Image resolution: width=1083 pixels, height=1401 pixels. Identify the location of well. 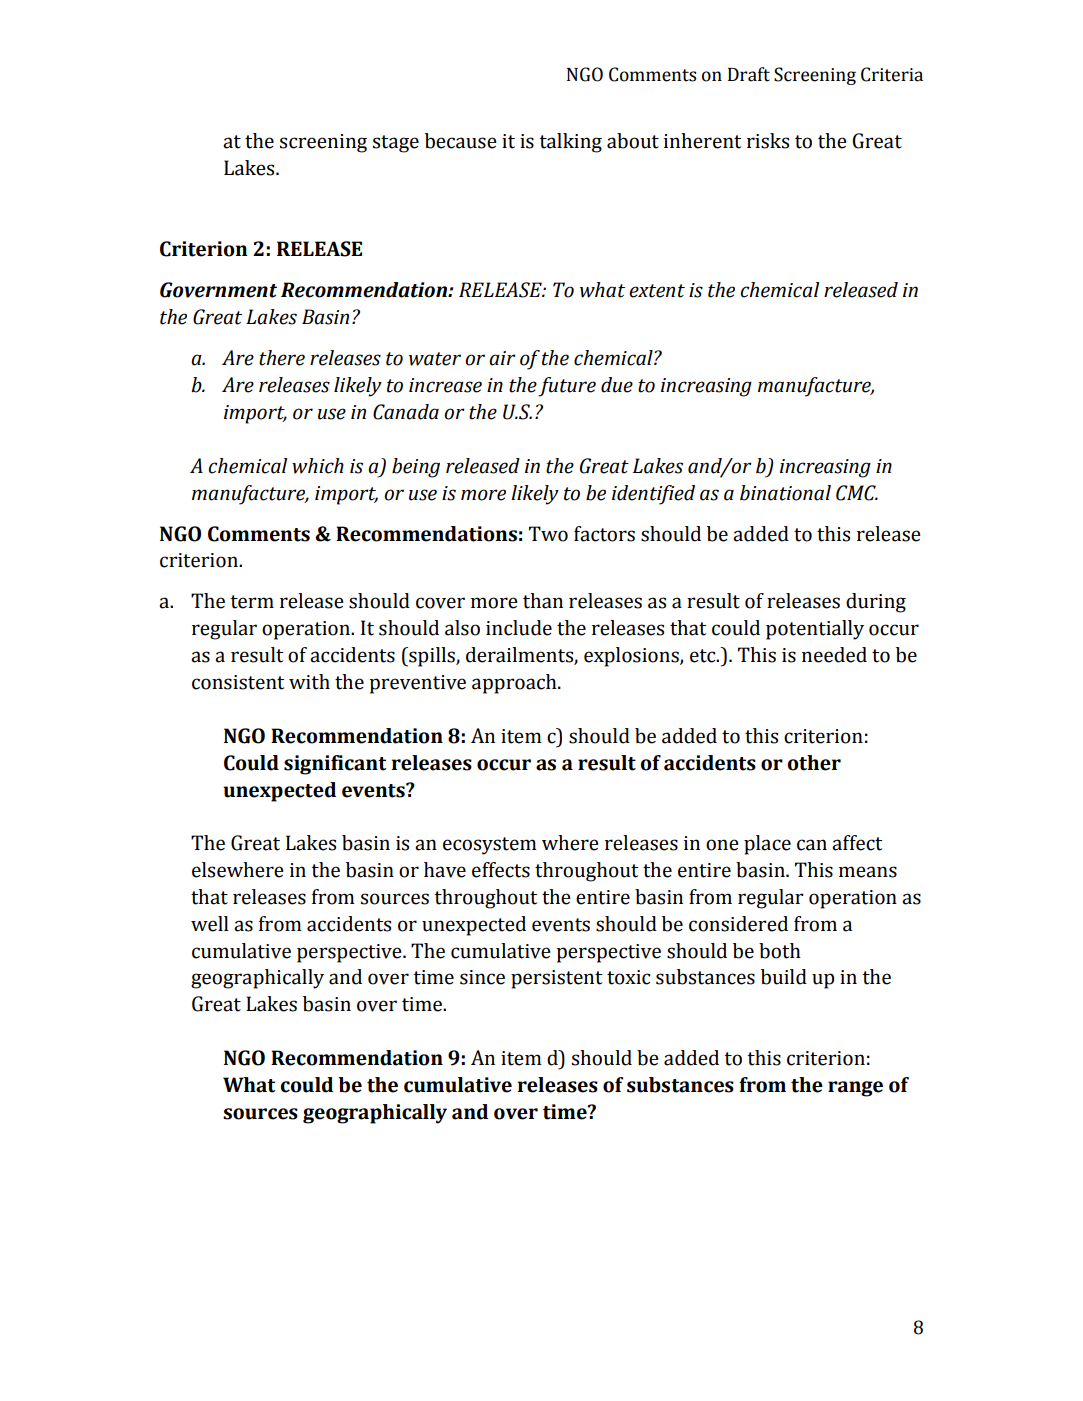
(210, 924).
